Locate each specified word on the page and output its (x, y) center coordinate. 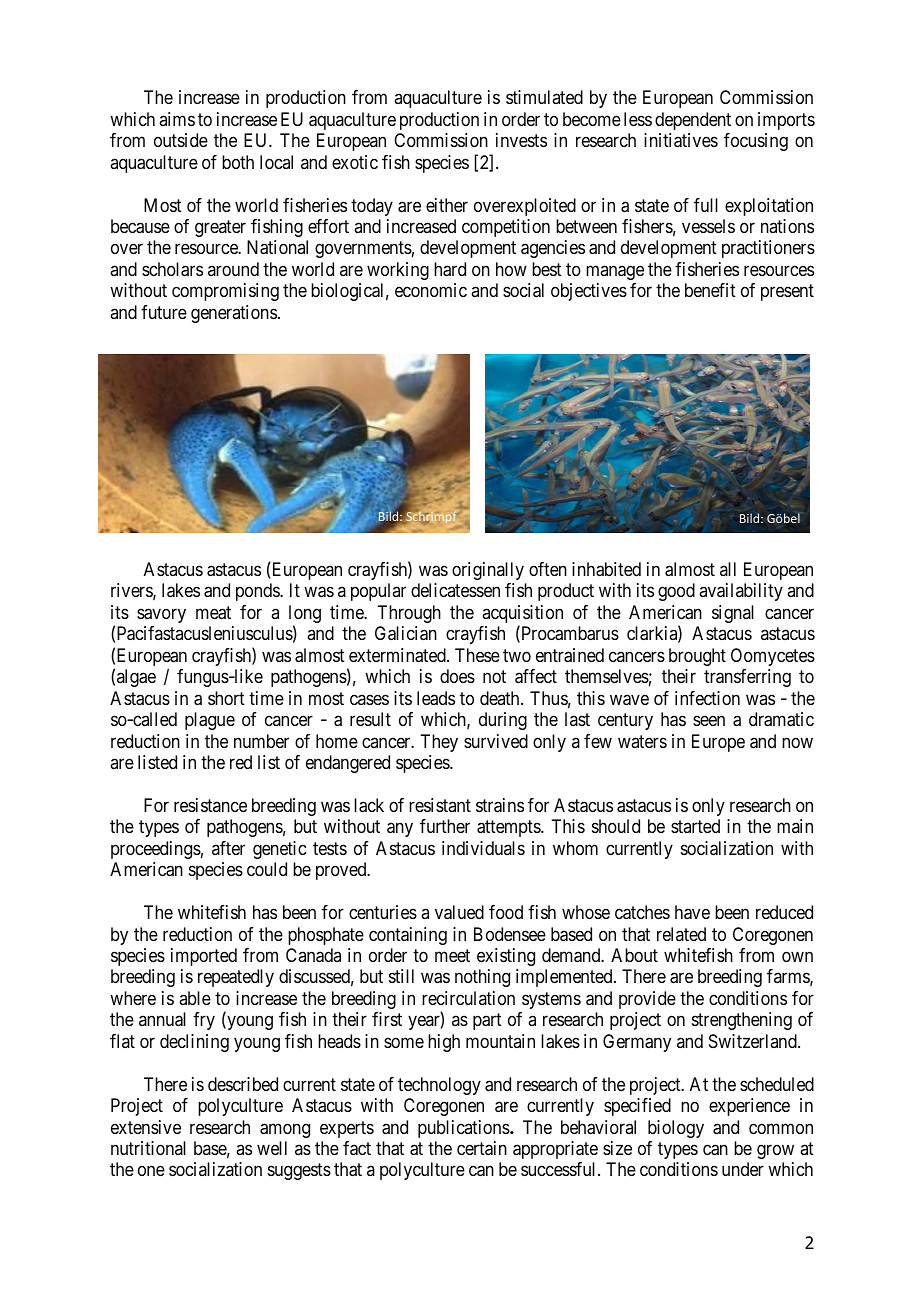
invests (521, 140)
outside (181, 140)
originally (488, 571)
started (695, 826)
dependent (693, 121)
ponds (258, 592)
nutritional (148, 1148)
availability (741, 592)
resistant (440, 805)
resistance (210, 805)
